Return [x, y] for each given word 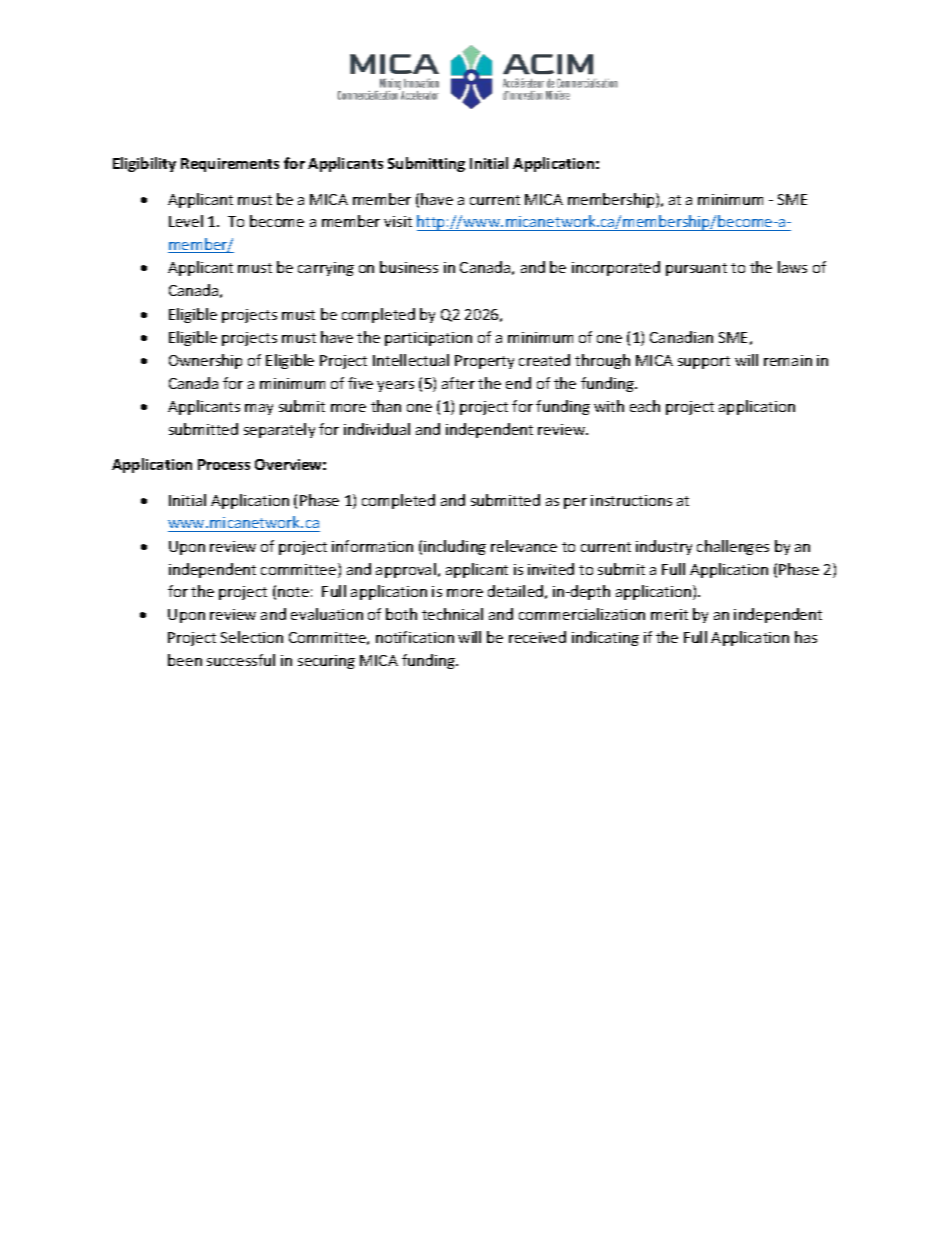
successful [241, 660]
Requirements [230, 165]
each [645, 406]
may [259, 409]
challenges [733, 547]
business [409, 267]
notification [415, 637]
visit [398, 221]
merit [669, 614]
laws [792, 267]
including [455, 547]
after [458, 383]
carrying [326, 269]
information [372, 546]
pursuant [696, 269]
